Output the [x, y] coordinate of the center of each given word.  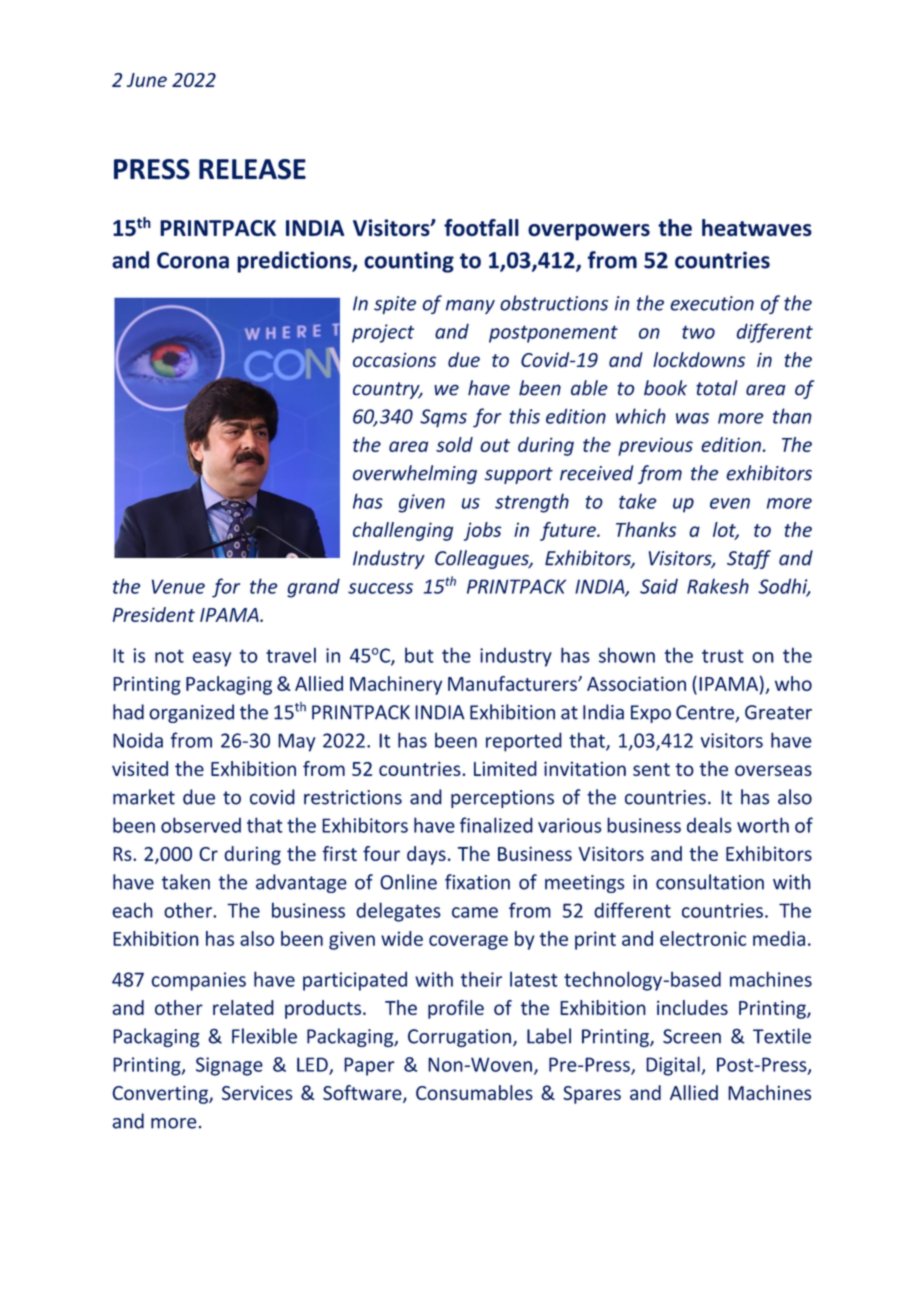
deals [709, 825]
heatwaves [757, 228]
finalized [496, 825]
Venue [178, 586]
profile [456, 1009]
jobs [482, 531]
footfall [481, 228]
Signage [229, 1066]
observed [201, 825]
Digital [674, 1066]
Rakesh [718, 586]
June [147, 80]
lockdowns [699, 359]
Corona [193, 260]
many [470, 307]
